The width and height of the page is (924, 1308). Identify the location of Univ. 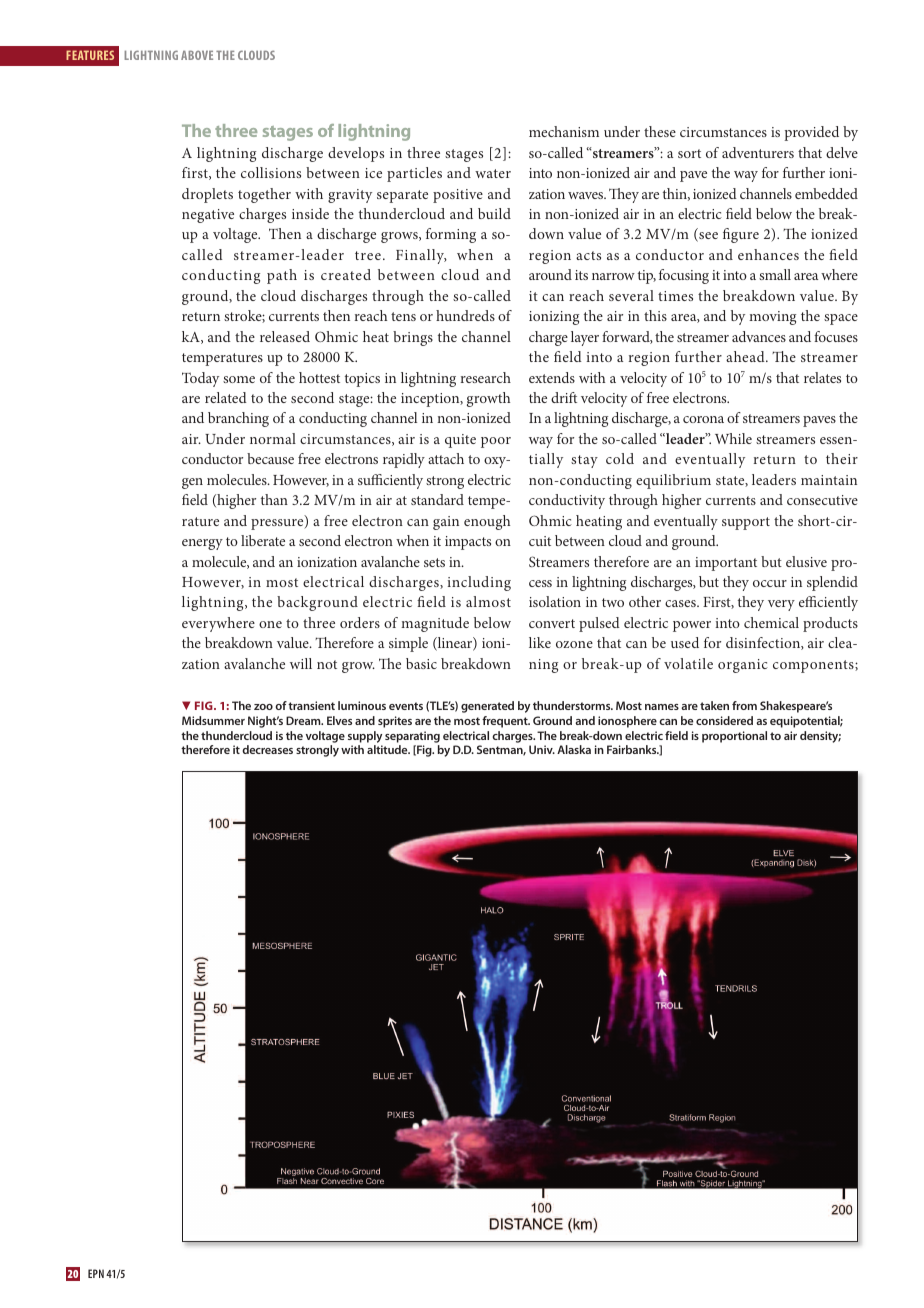
(542, 749).
